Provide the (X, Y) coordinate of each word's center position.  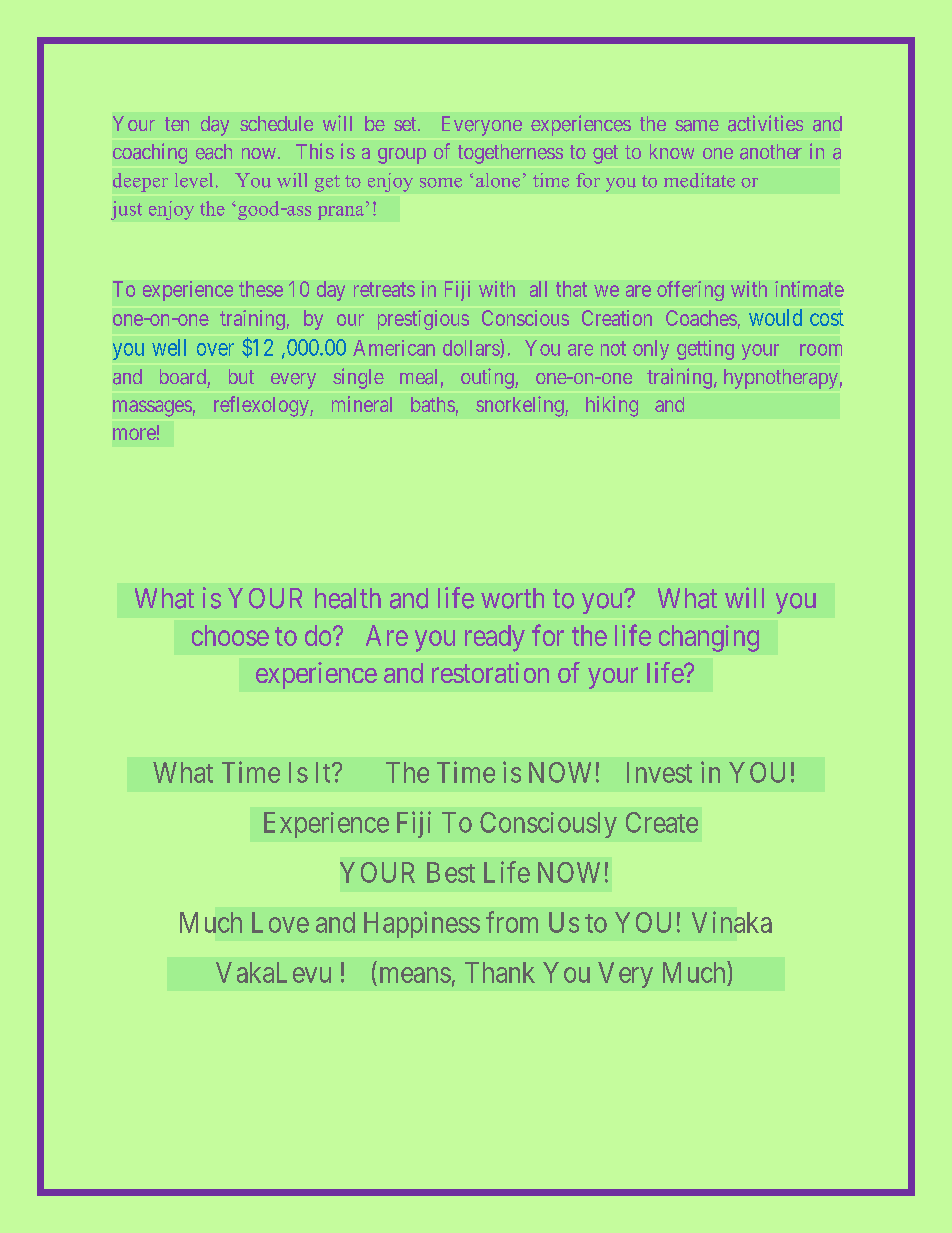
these (261, 289)
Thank (500, 972)
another (771, 152)
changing (709, 638)
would (775, 317)
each (214, 152)
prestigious (423, 320)
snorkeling (521, 406)
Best (451, 872)
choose (230, 635)
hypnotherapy (781, 379)
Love (280, 922)
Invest (659, 772)
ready (495, 638)
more (134, 434)
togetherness (510, 154)
